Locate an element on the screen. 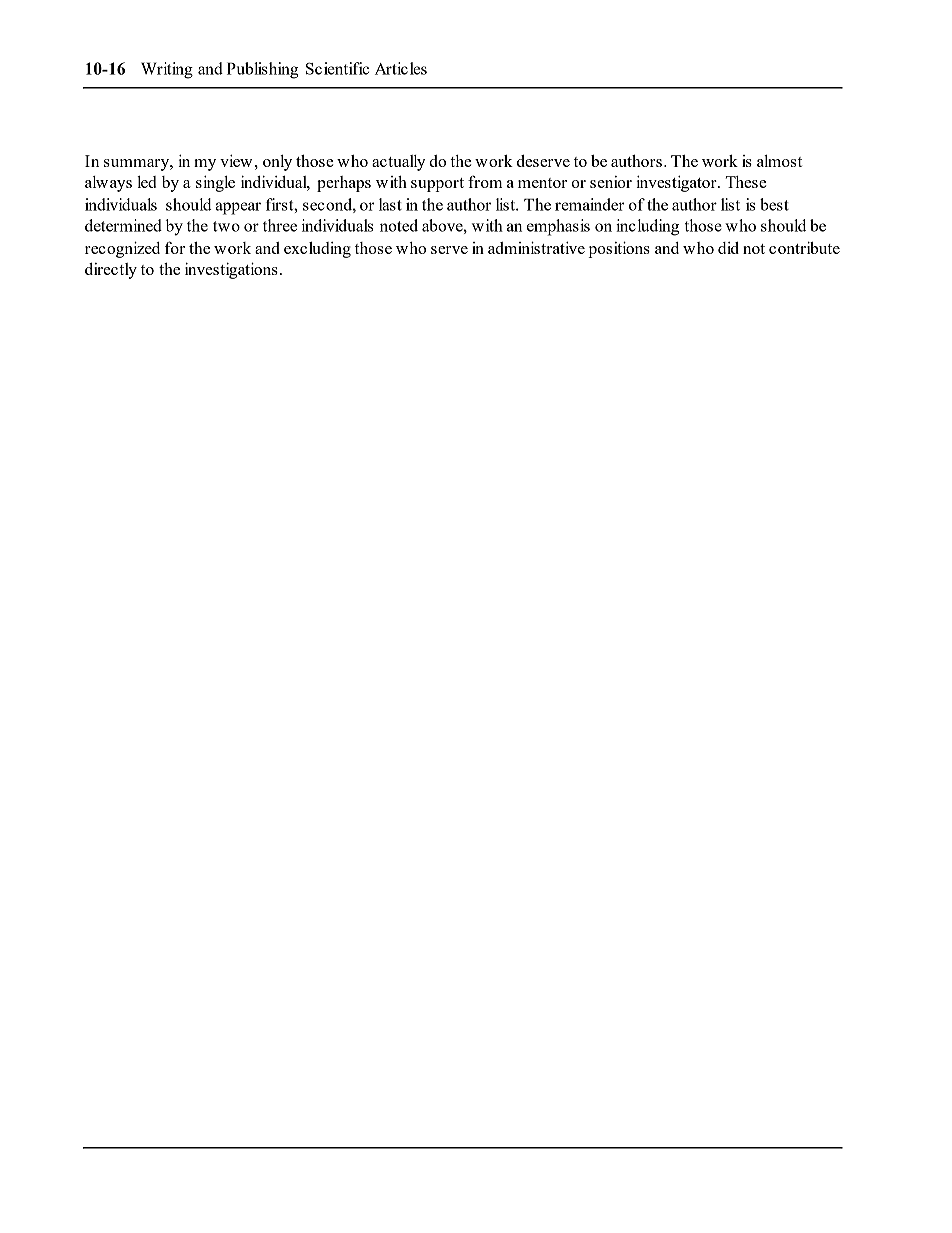 The image size is (952, 1233). Writing is located at coordinates (167, 70).
